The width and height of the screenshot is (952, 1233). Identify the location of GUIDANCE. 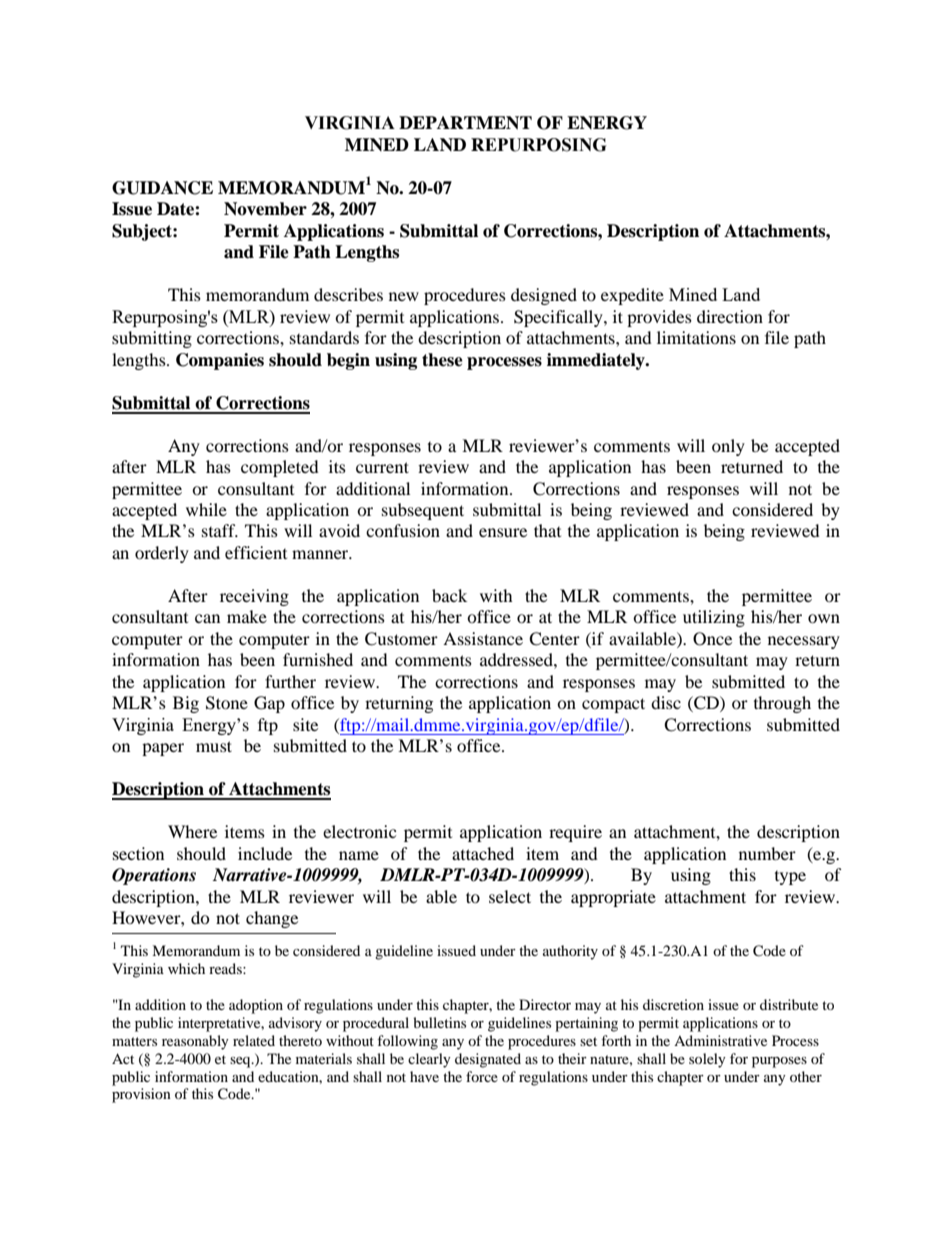
(162, 188).
